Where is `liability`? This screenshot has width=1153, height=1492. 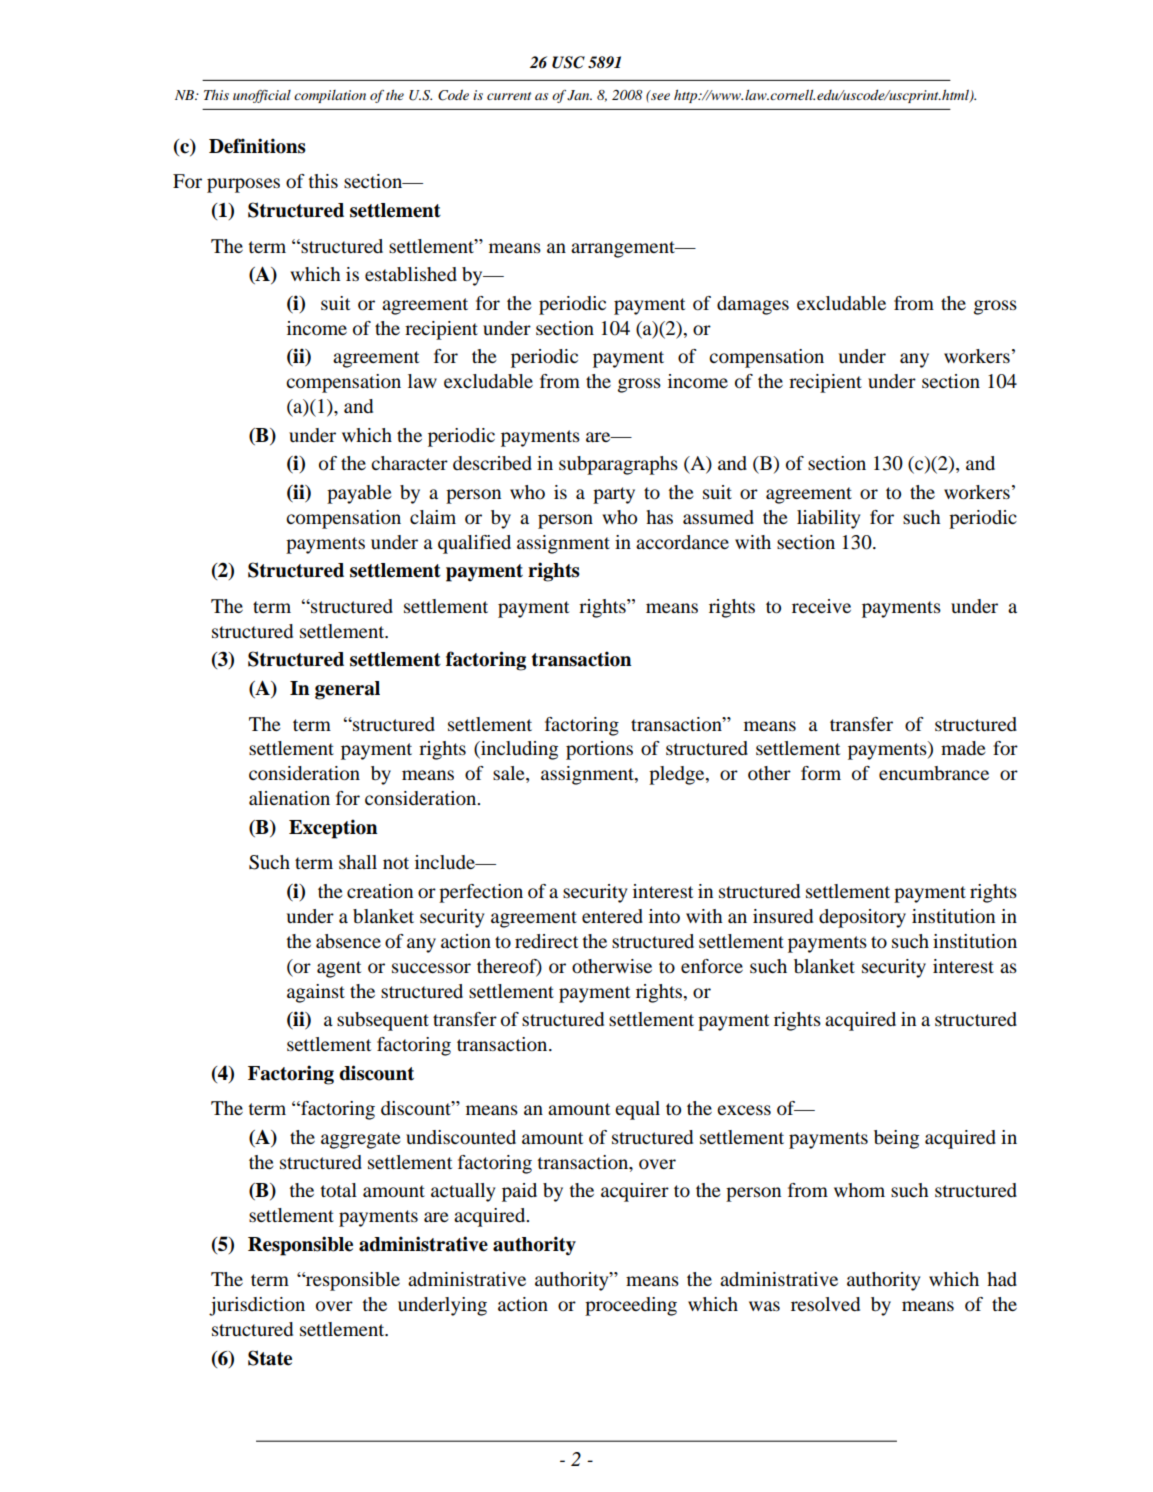 liability is located at coordinates (829, 519).
